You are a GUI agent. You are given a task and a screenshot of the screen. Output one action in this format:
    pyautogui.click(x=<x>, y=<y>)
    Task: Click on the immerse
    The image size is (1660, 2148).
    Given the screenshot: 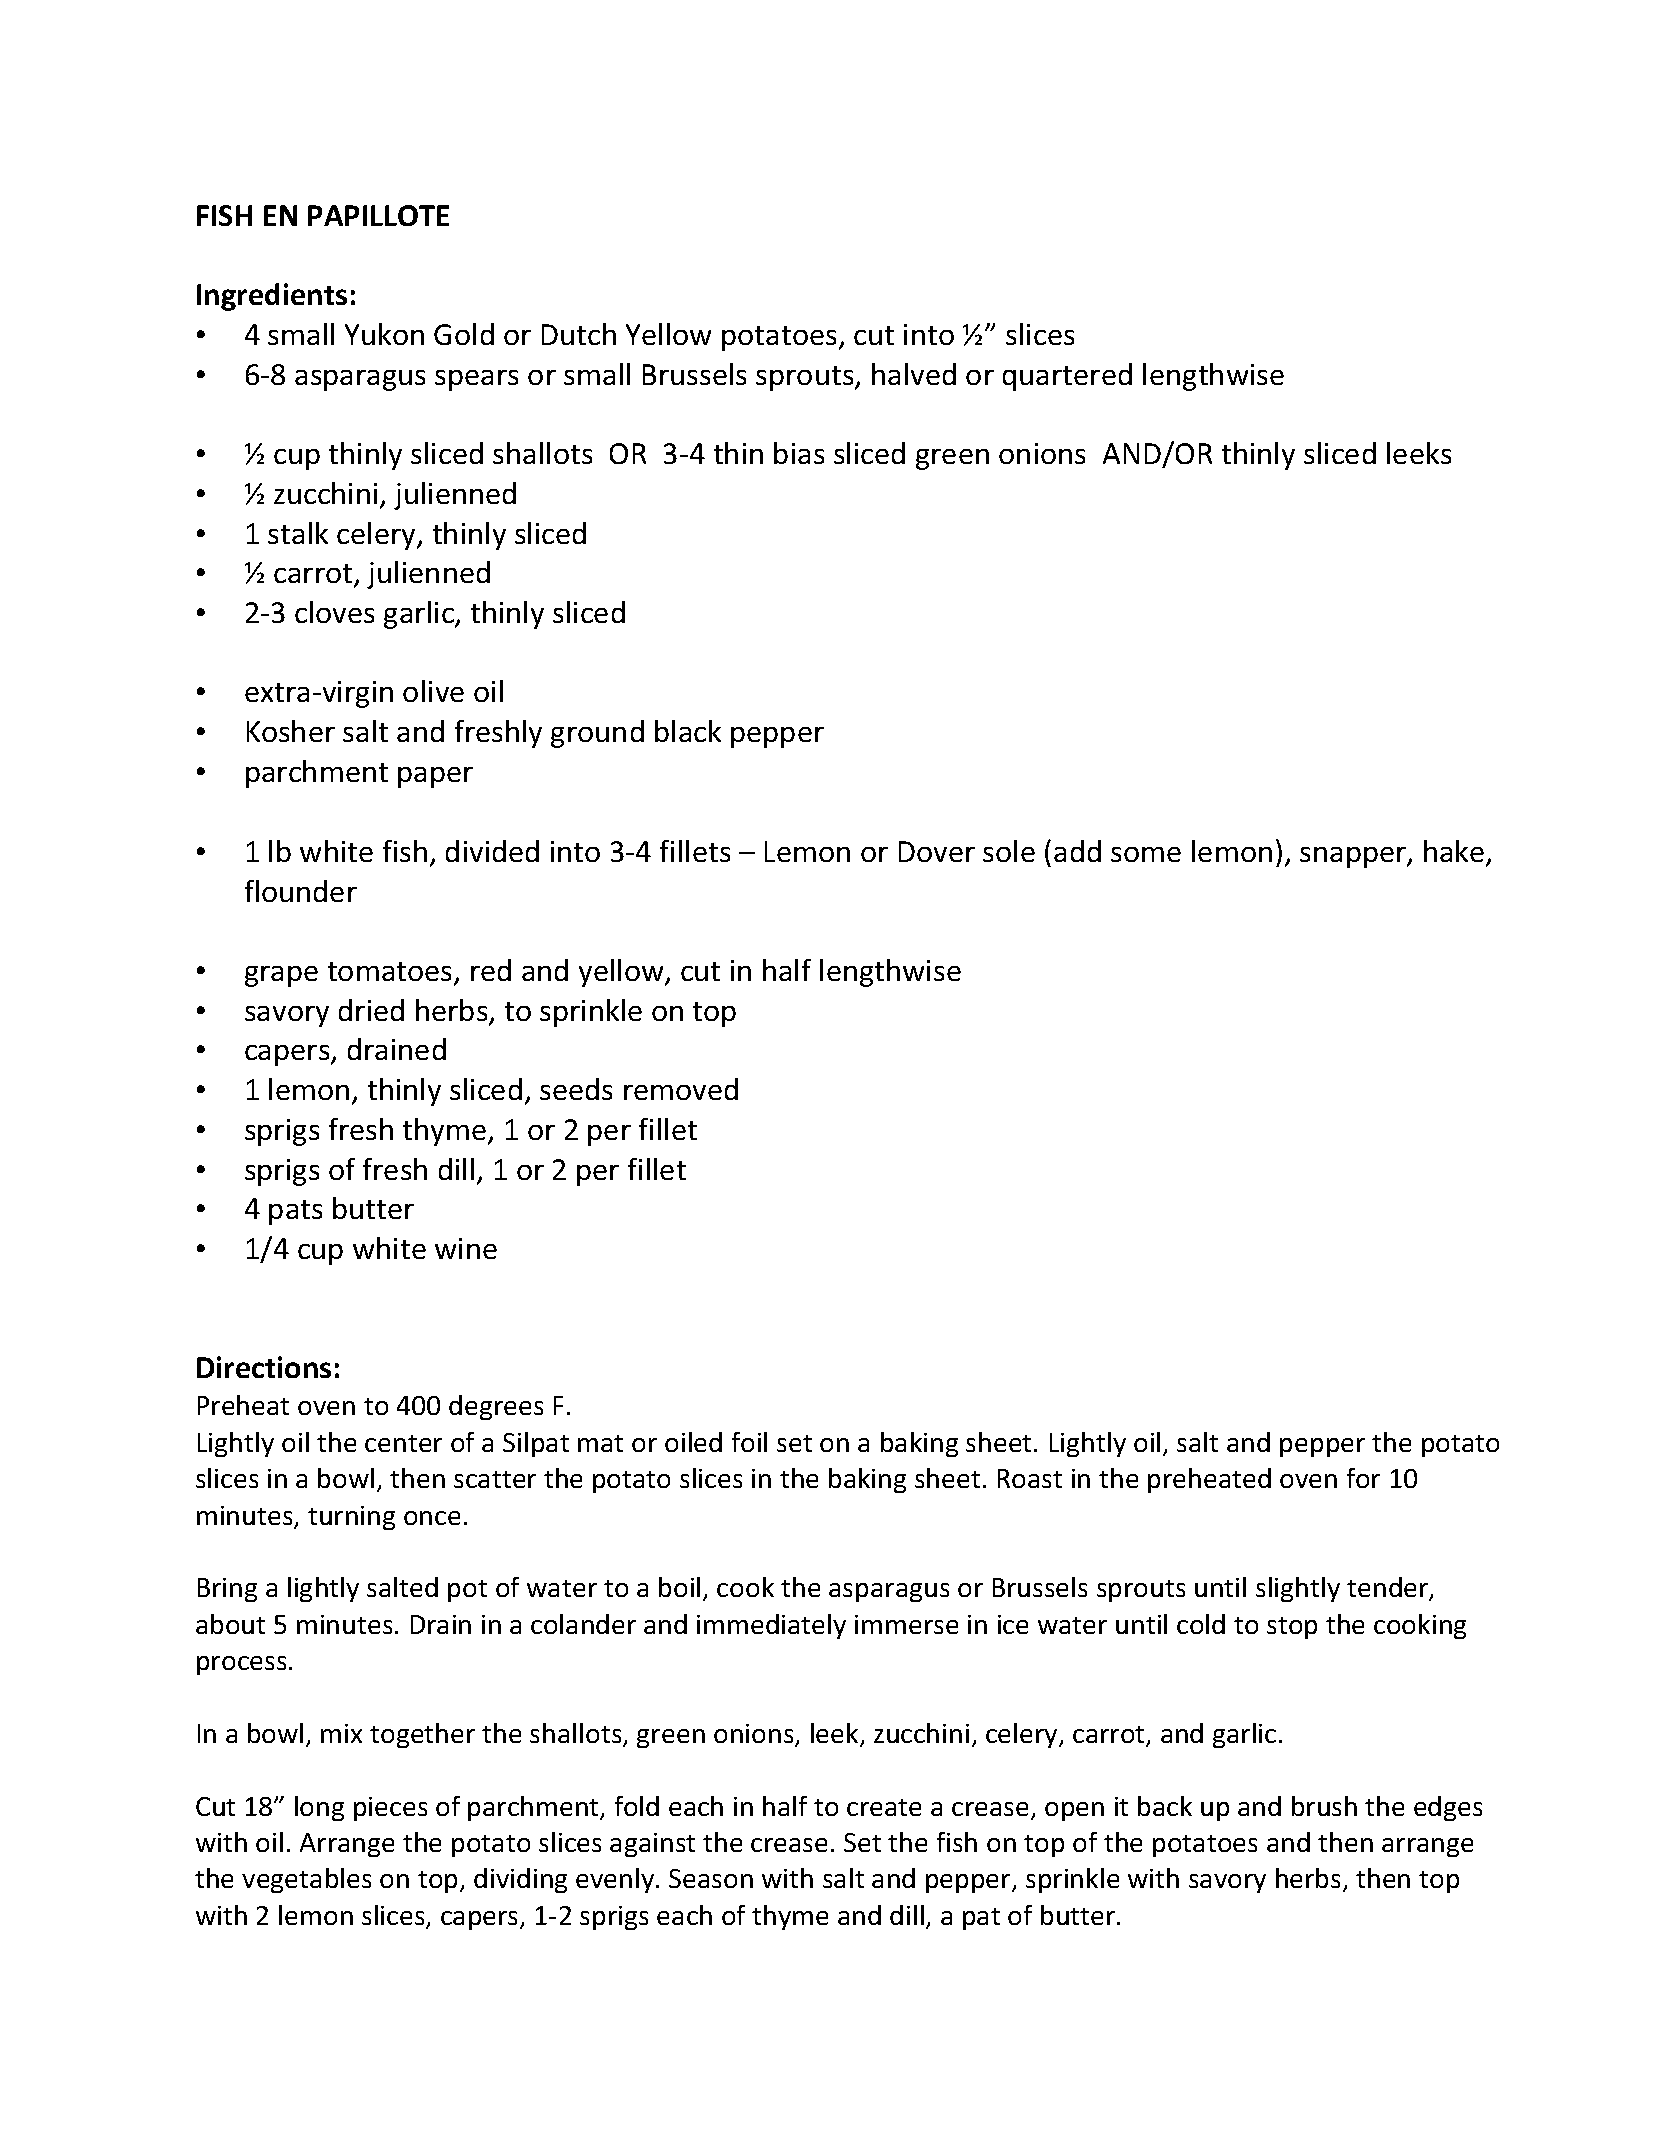 What is the action you would take?
    pyautogui.click(x=906, y=1624)
